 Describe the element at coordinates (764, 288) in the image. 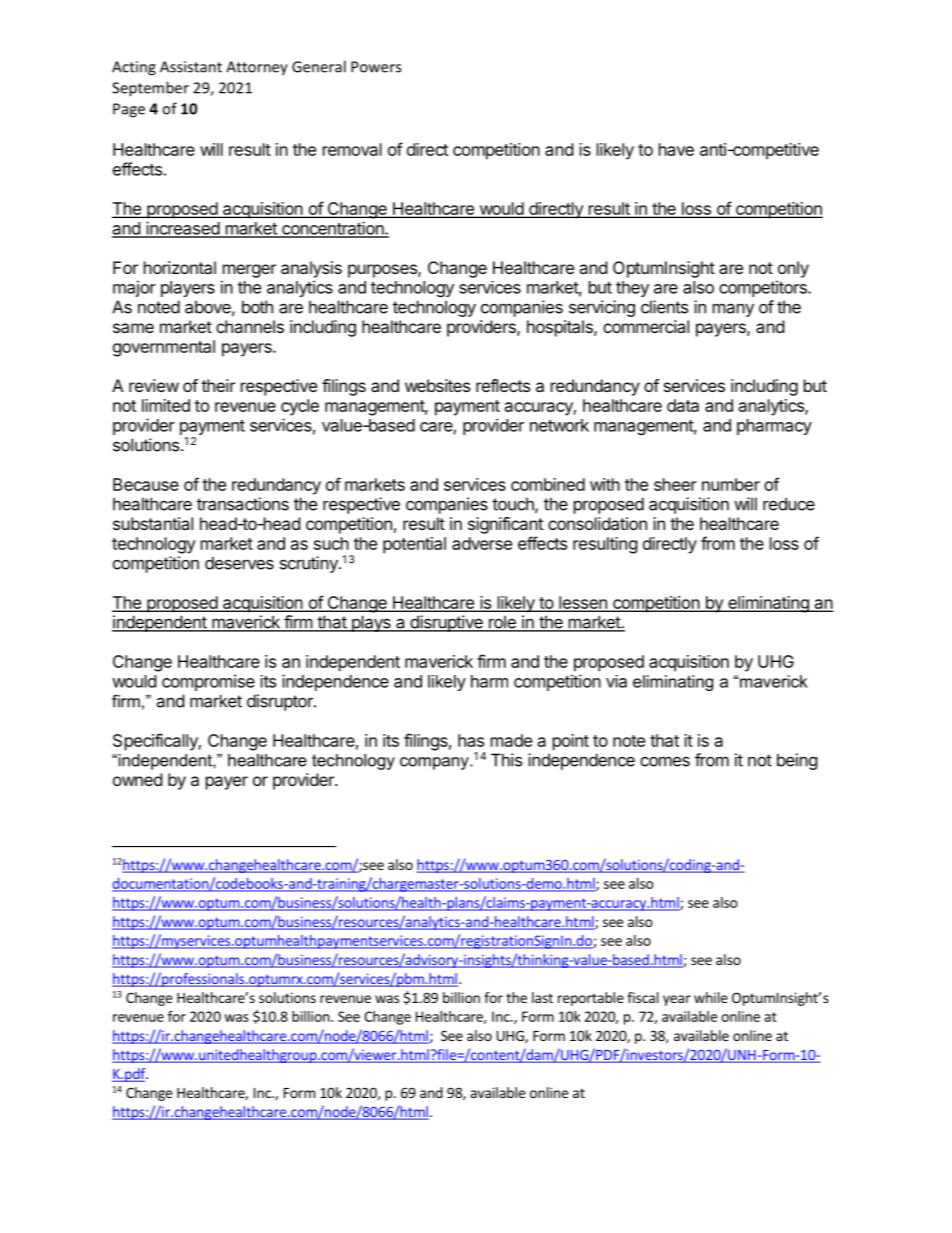

I see `competitors` at that location.
